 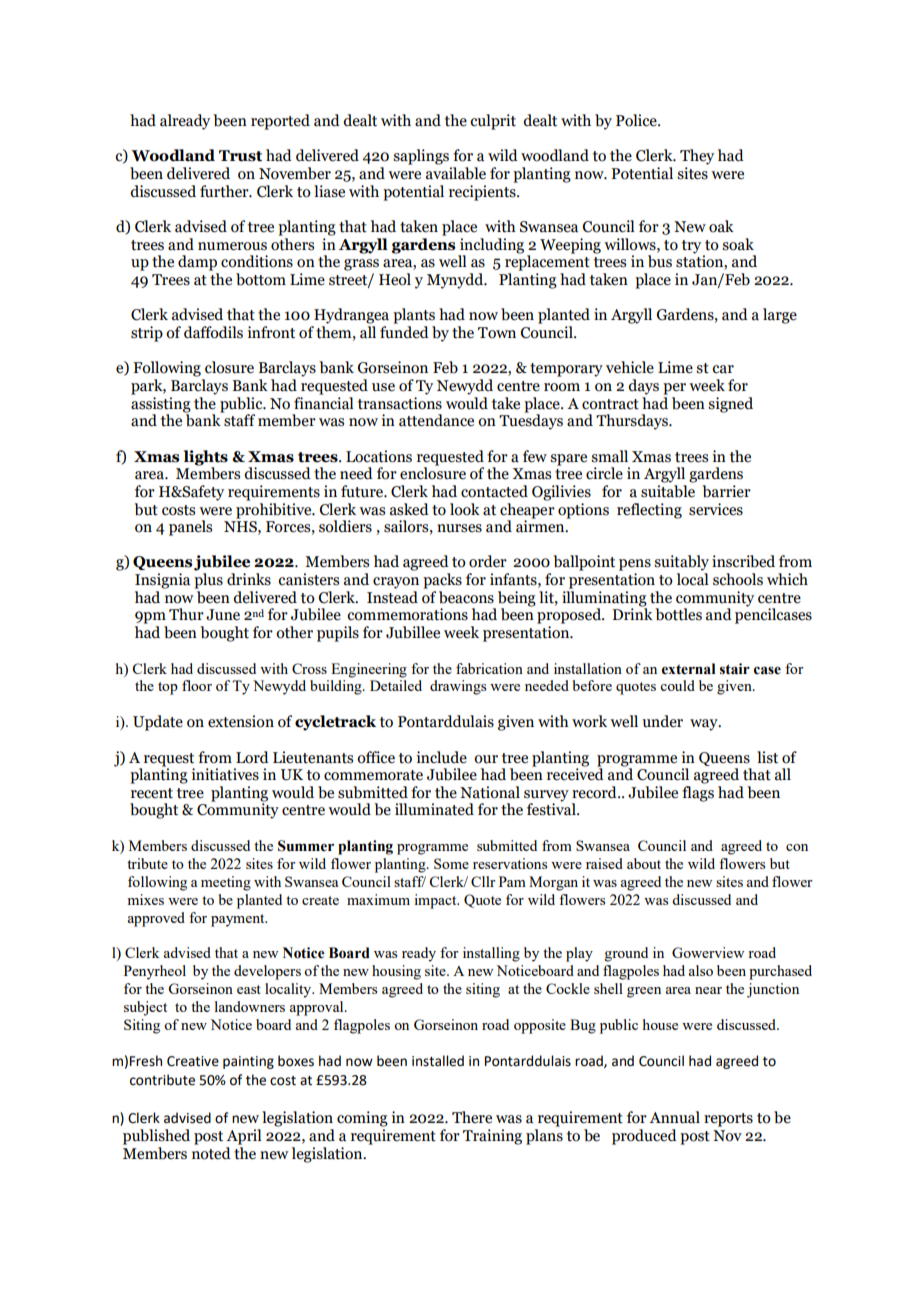 I want to click on services, so click(x=716, y=509).
